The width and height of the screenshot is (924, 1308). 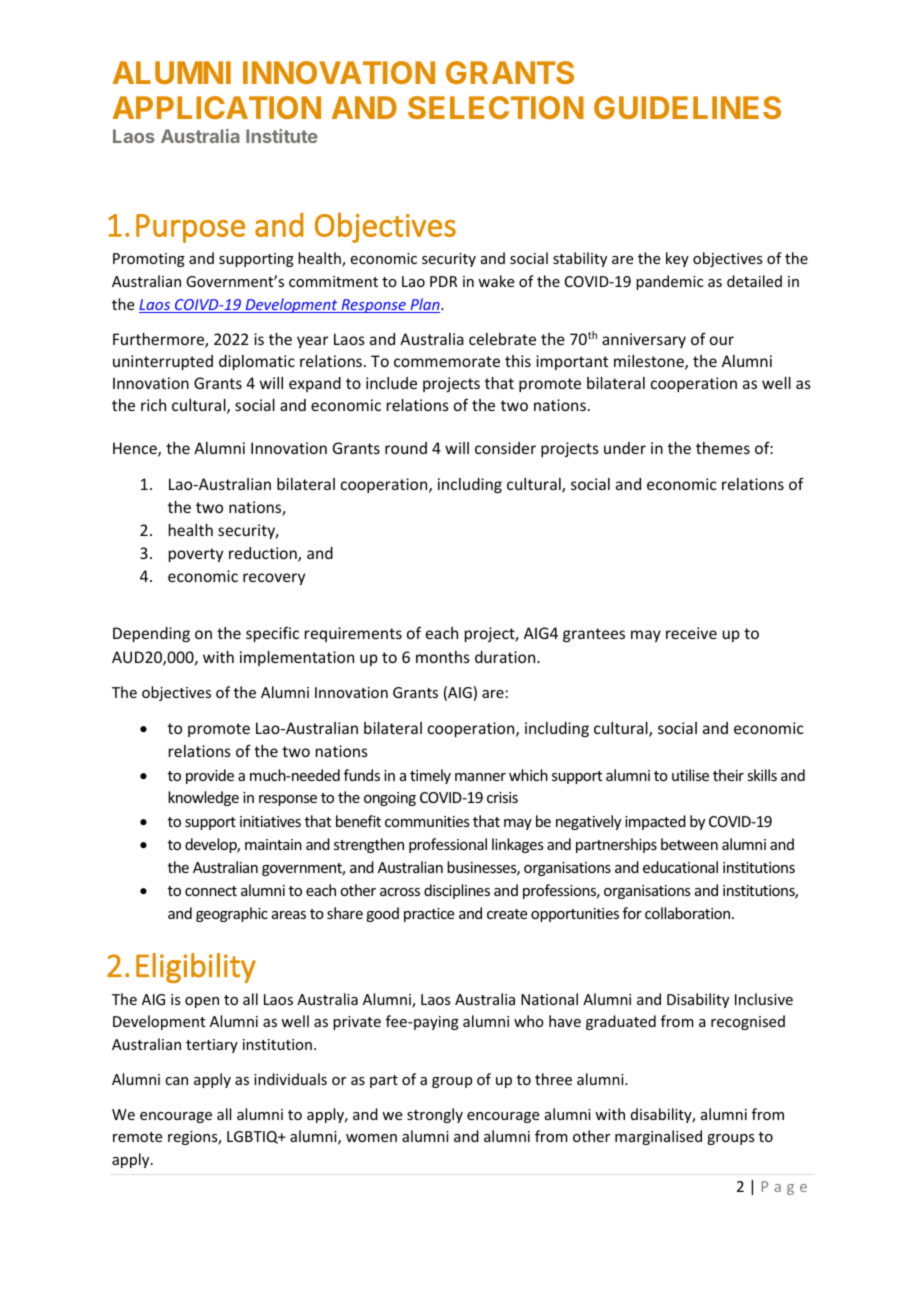 What do you see at coordinates (448, 845) in the screenshot?
I see `professional` at bounding box center [448, 845].
